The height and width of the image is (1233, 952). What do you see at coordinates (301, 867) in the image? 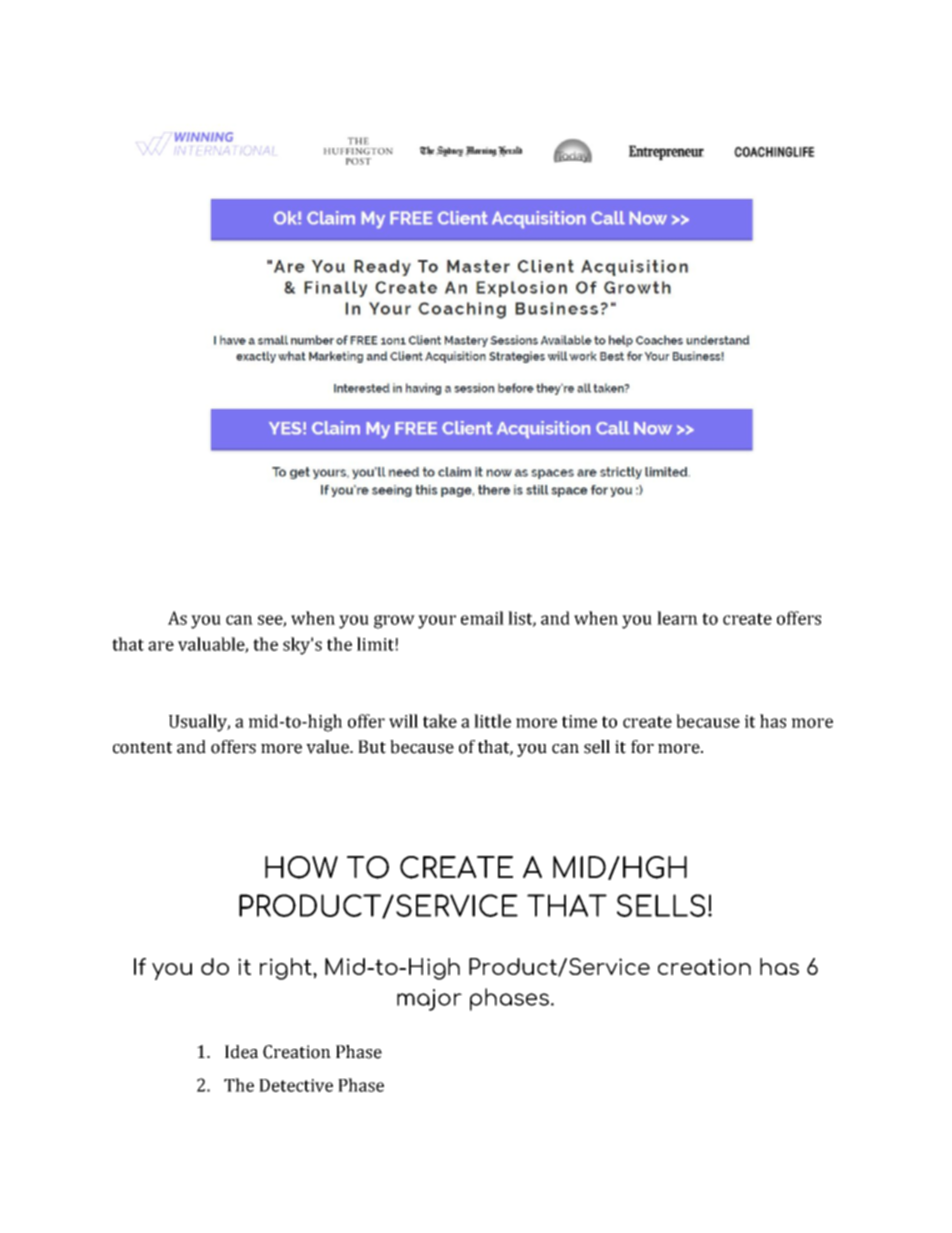
I see `HOW` at bounding box center [301, 867].
